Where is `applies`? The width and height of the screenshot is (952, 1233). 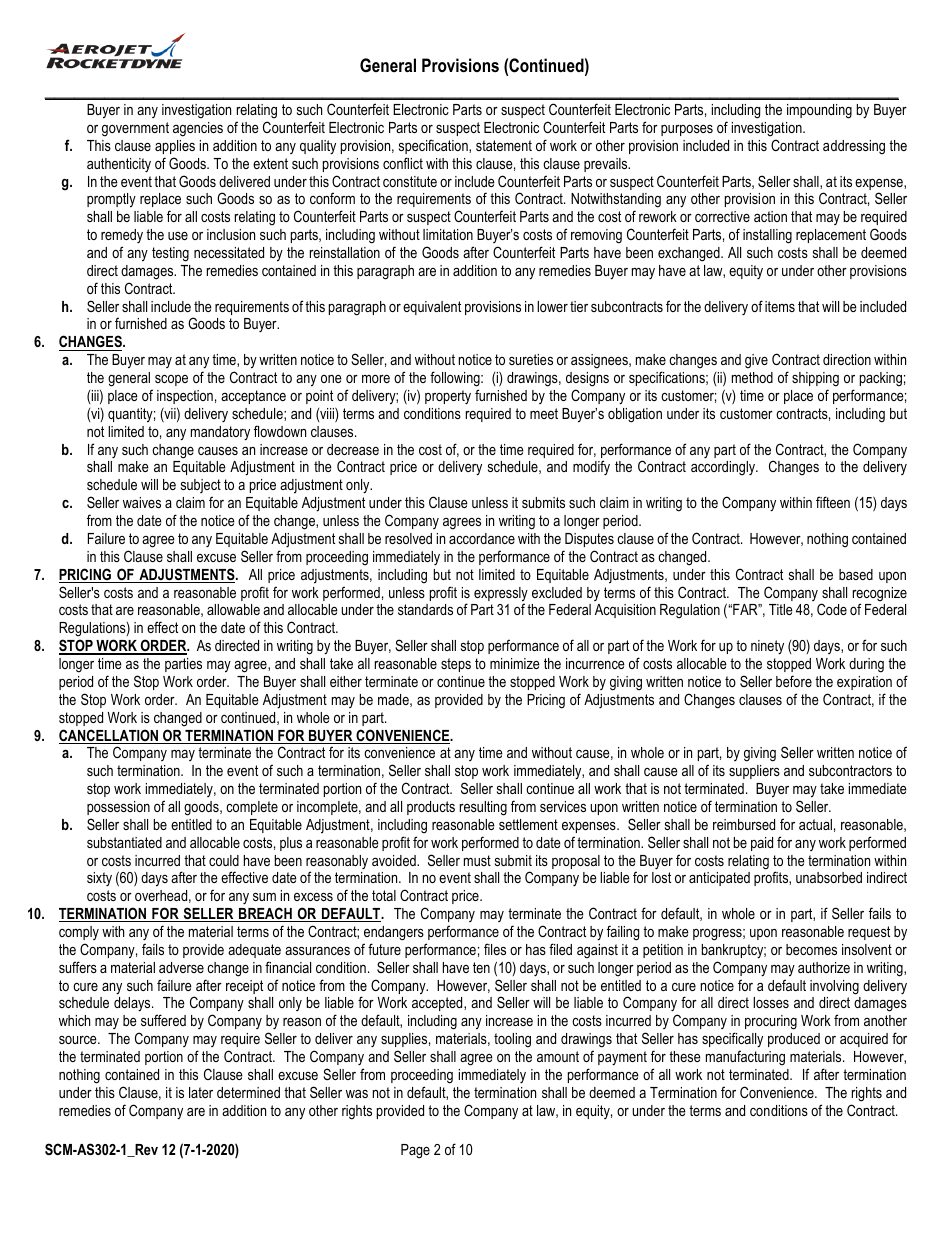
applies is located at coordinates (175, 147).
